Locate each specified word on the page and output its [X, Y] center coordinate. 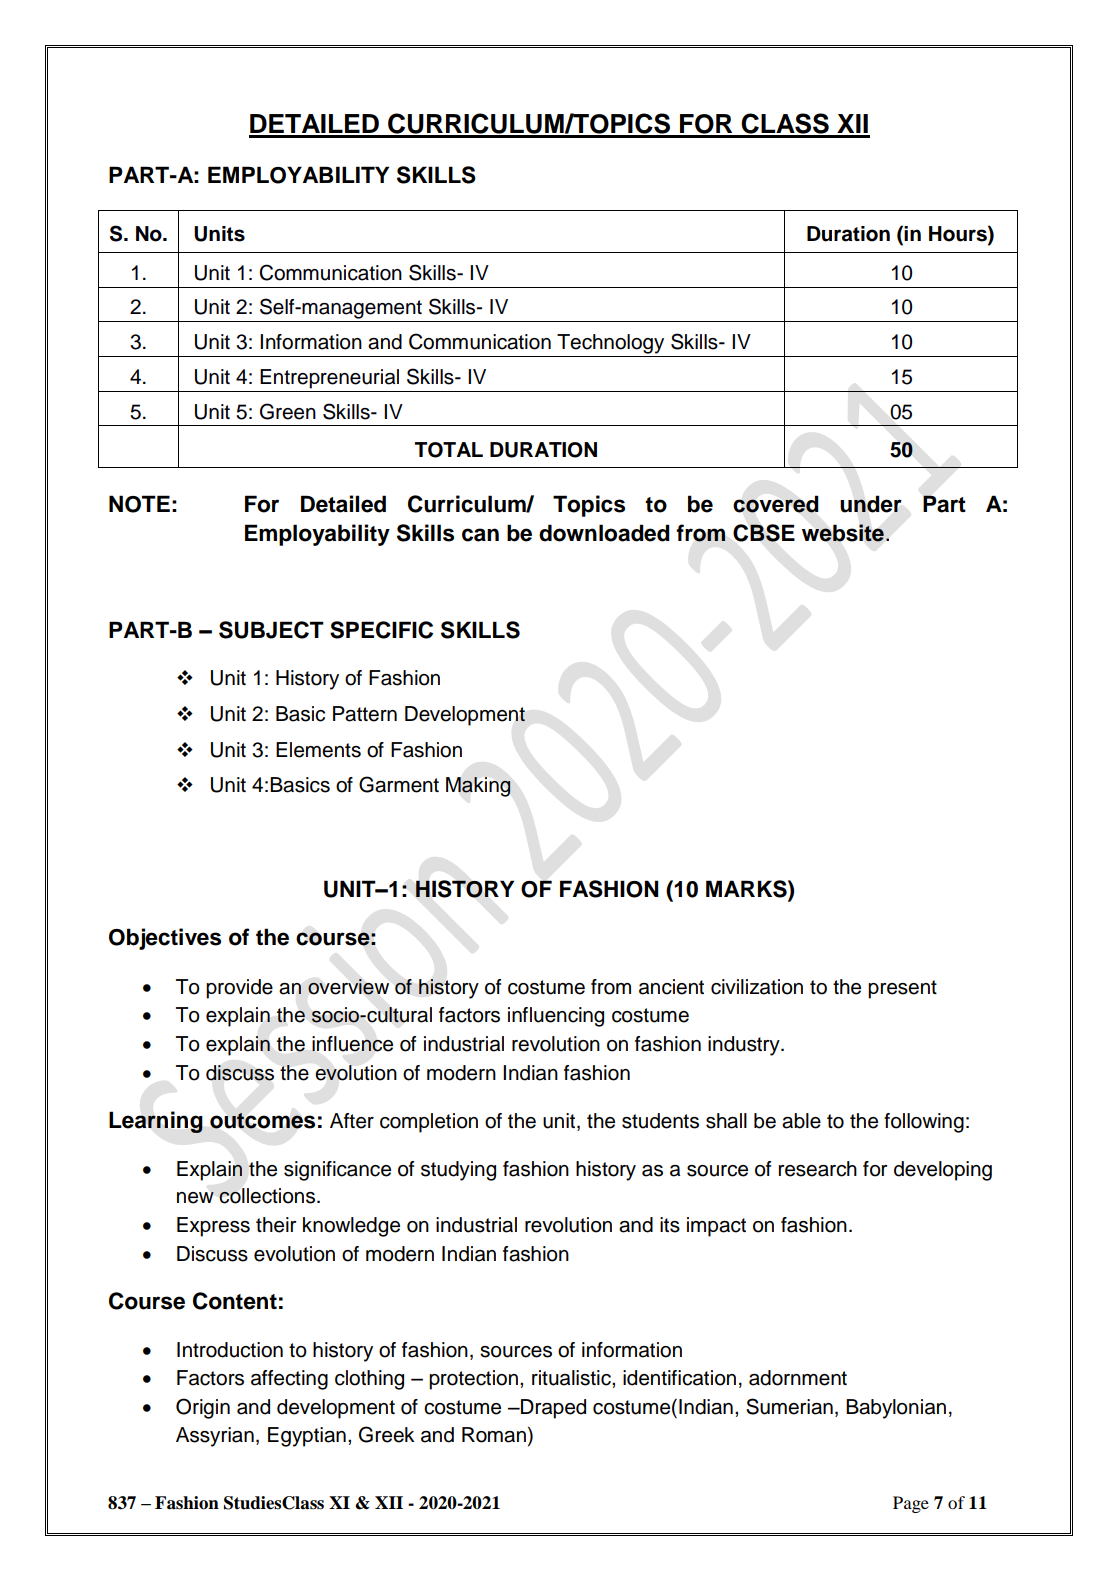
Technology [610, 344]
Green [288, 411]
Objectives [165, 939]
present [902, 989]
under [871, 504]
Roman [494, 1435]
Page [911, 1504]
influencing [556, 1017]
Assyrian [215, 1437]
